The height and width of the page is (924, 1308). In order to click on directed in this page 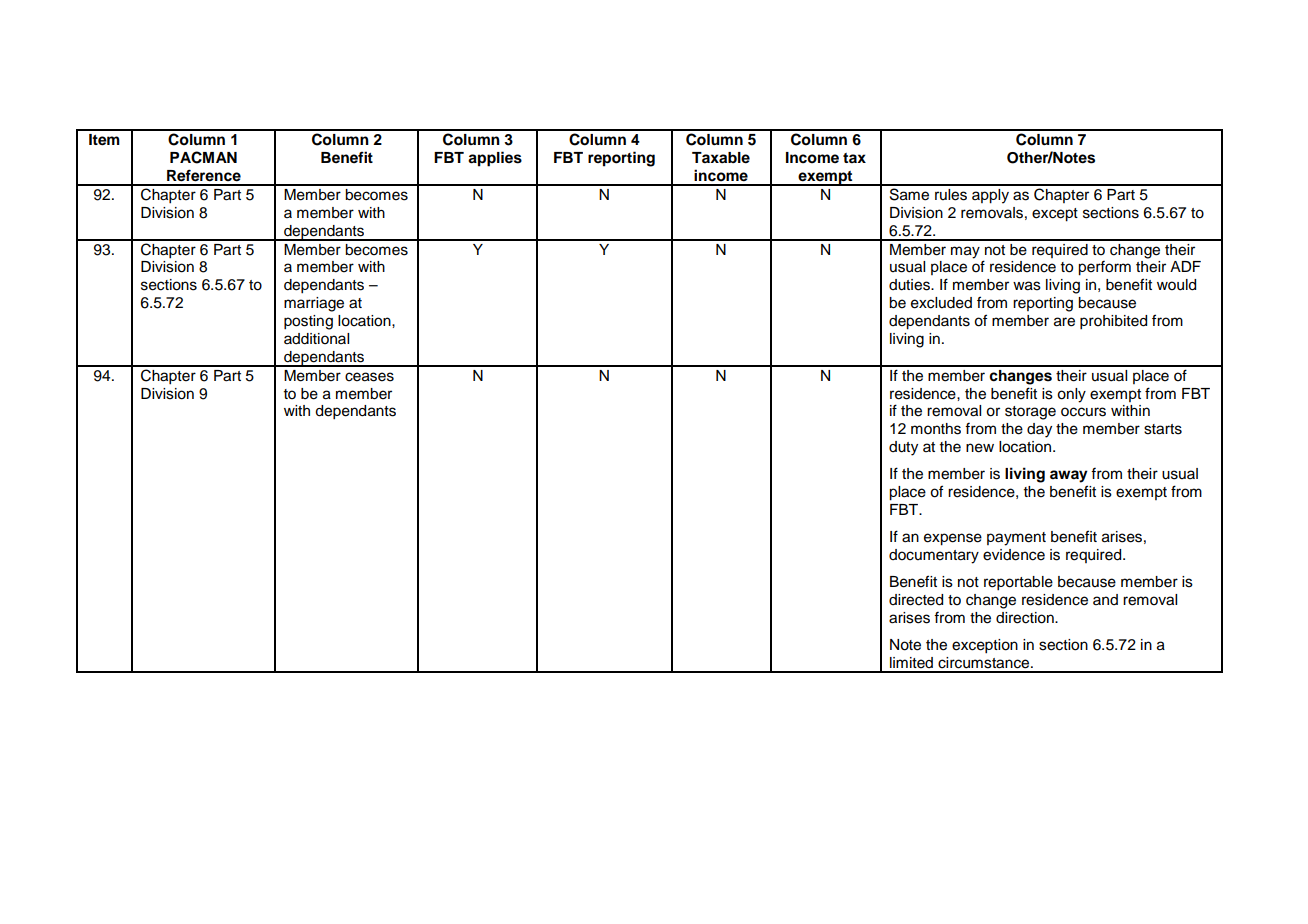, I will do `click(916, 600)`.
